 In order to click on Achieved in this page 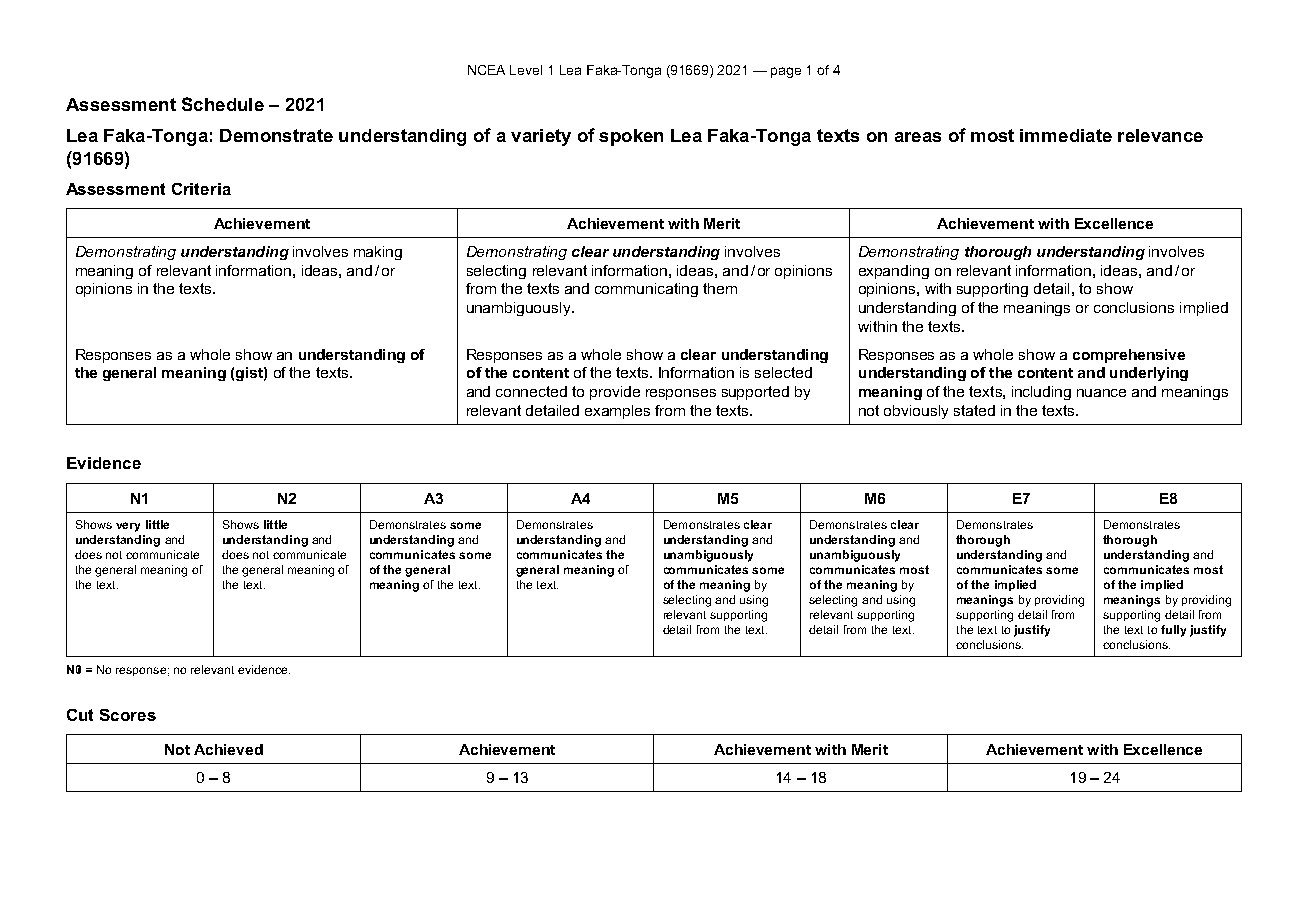, I will do `click(228, 749)`.
